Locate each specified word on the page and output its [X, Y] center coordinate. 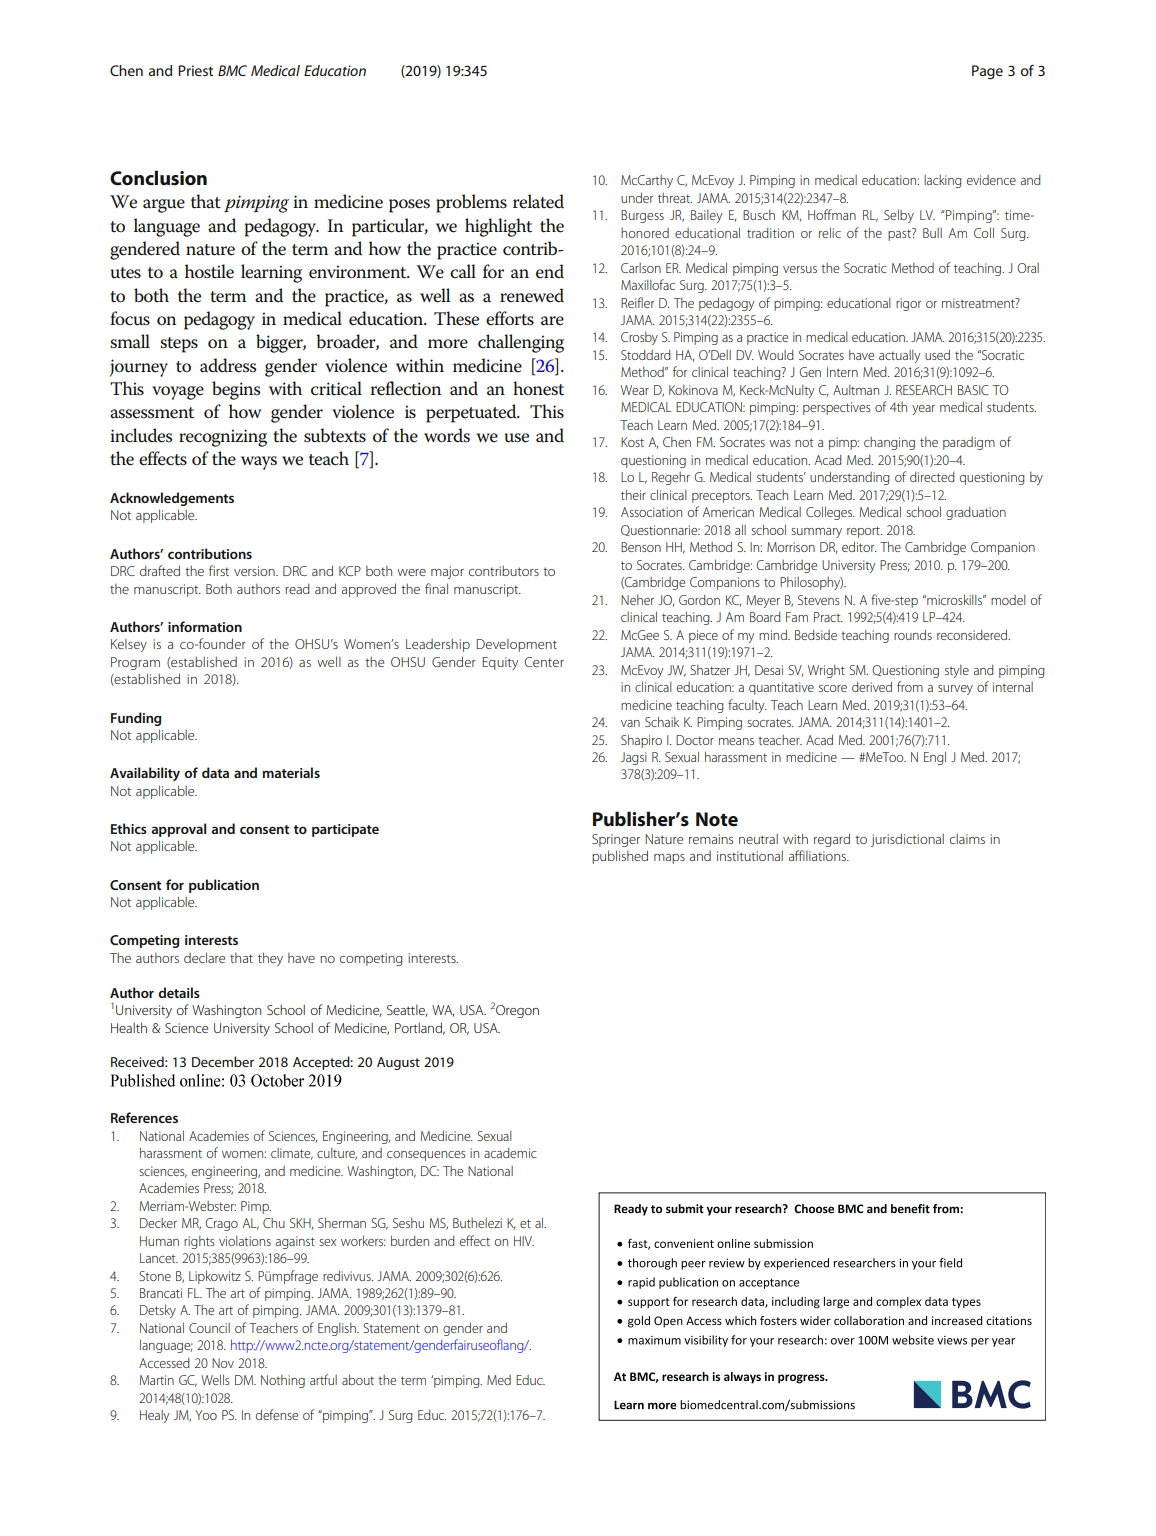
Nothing [283, 1381]
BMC [232, 70]
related [538, 201]
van [630, 723]
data [215, 772]
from [910, 686]
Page [987, 72]
